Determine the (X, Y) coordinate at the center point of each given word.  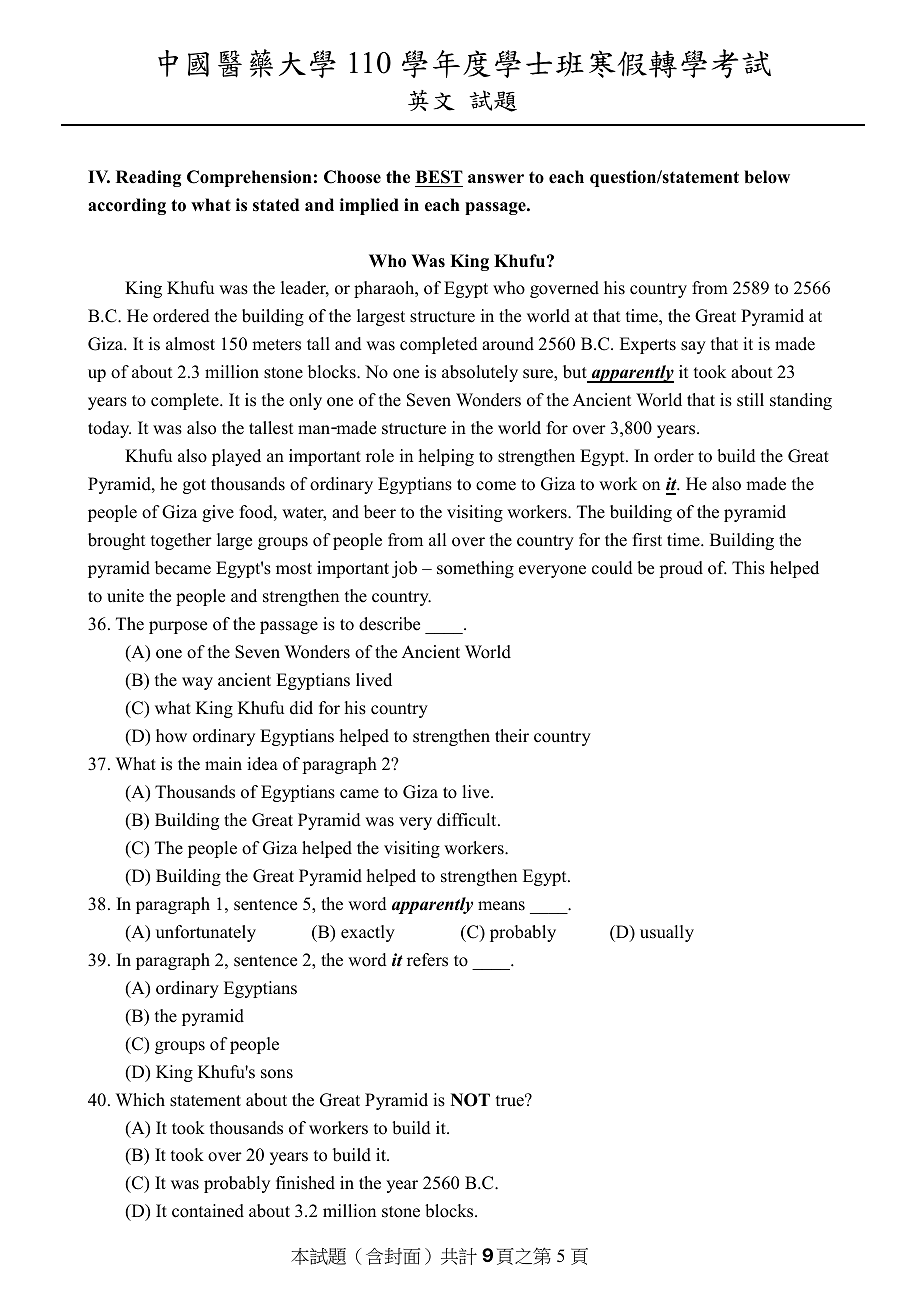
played (236, 457)
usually (667, 933)
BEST (439, 177)
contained (208, 1211)
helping (446, 457)
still (750, 400)
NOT (470, 1100)
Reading (148, 178)
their (512, 736)
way (197, 683)
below (767, 177)
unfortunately (206, 933)
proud (681, 569)
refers (427, 960)
